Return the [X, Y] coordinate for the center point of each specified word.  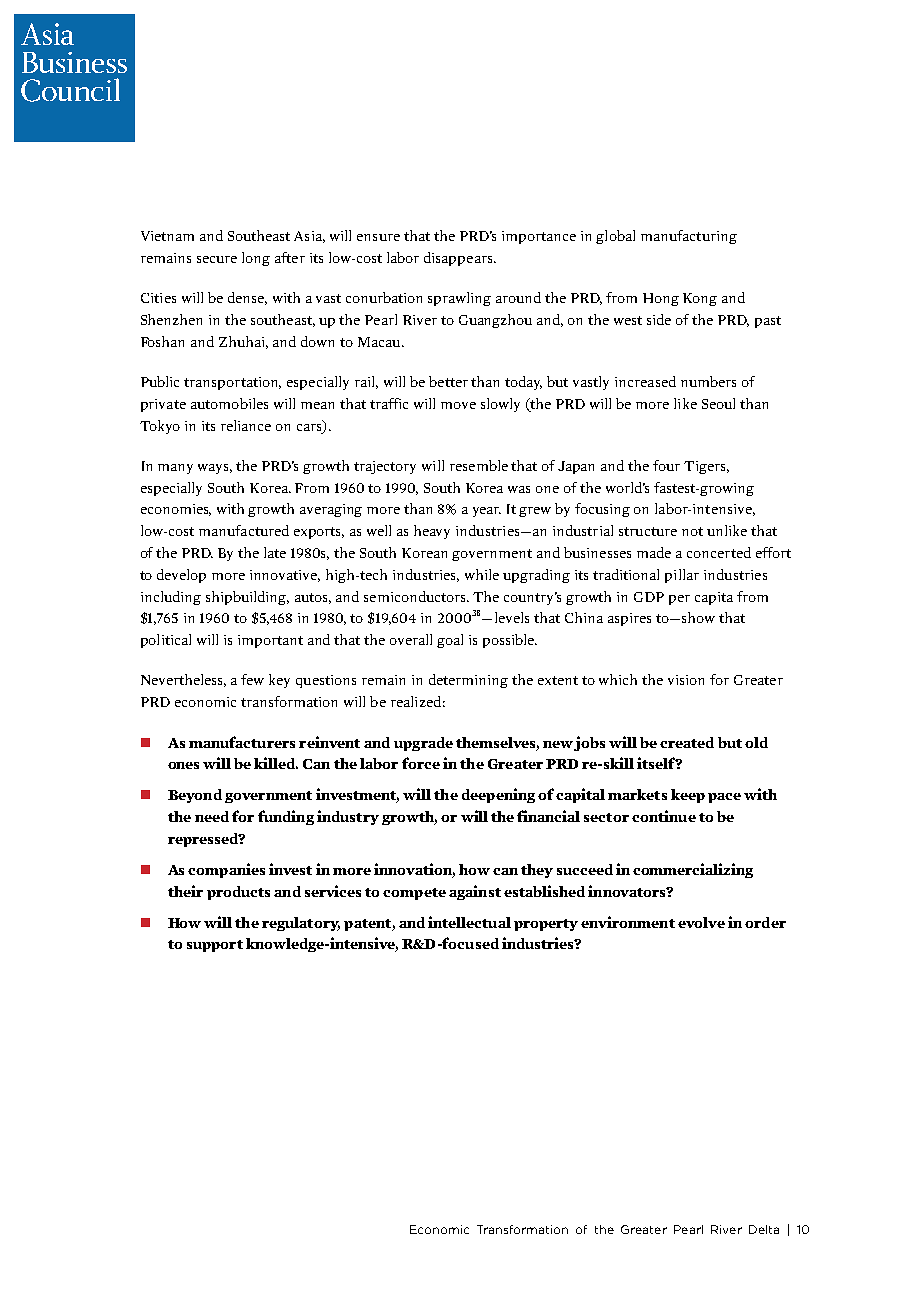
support [215, 946]
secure [217, 259]
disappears [459, 259]
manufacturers [242, 742]
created [687, 742]
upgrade [423, 744]
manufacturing [689, 237]
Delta [764, 1229]
